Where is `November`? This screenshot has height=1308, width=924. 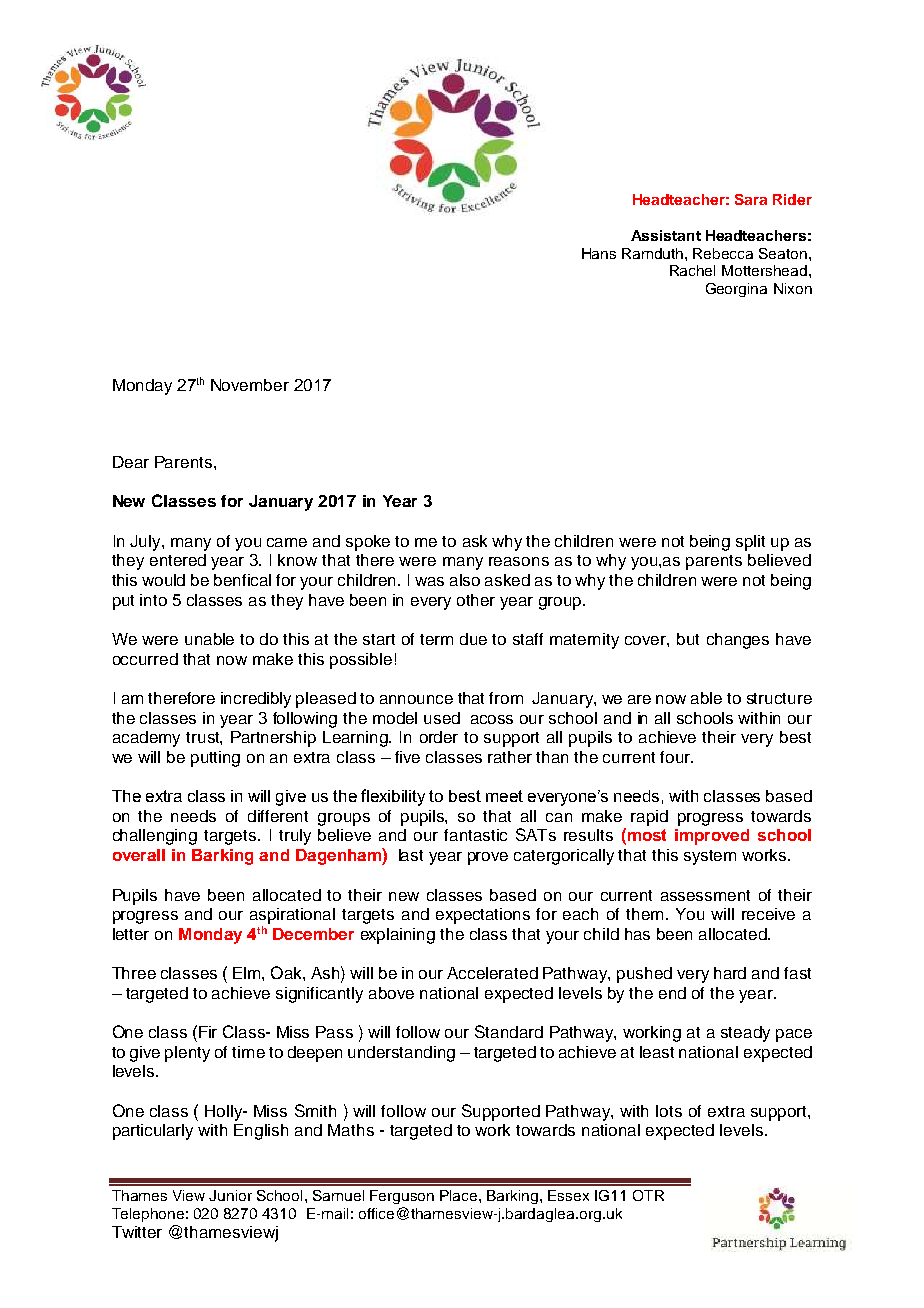 November is located at coordinates (250, 385).
